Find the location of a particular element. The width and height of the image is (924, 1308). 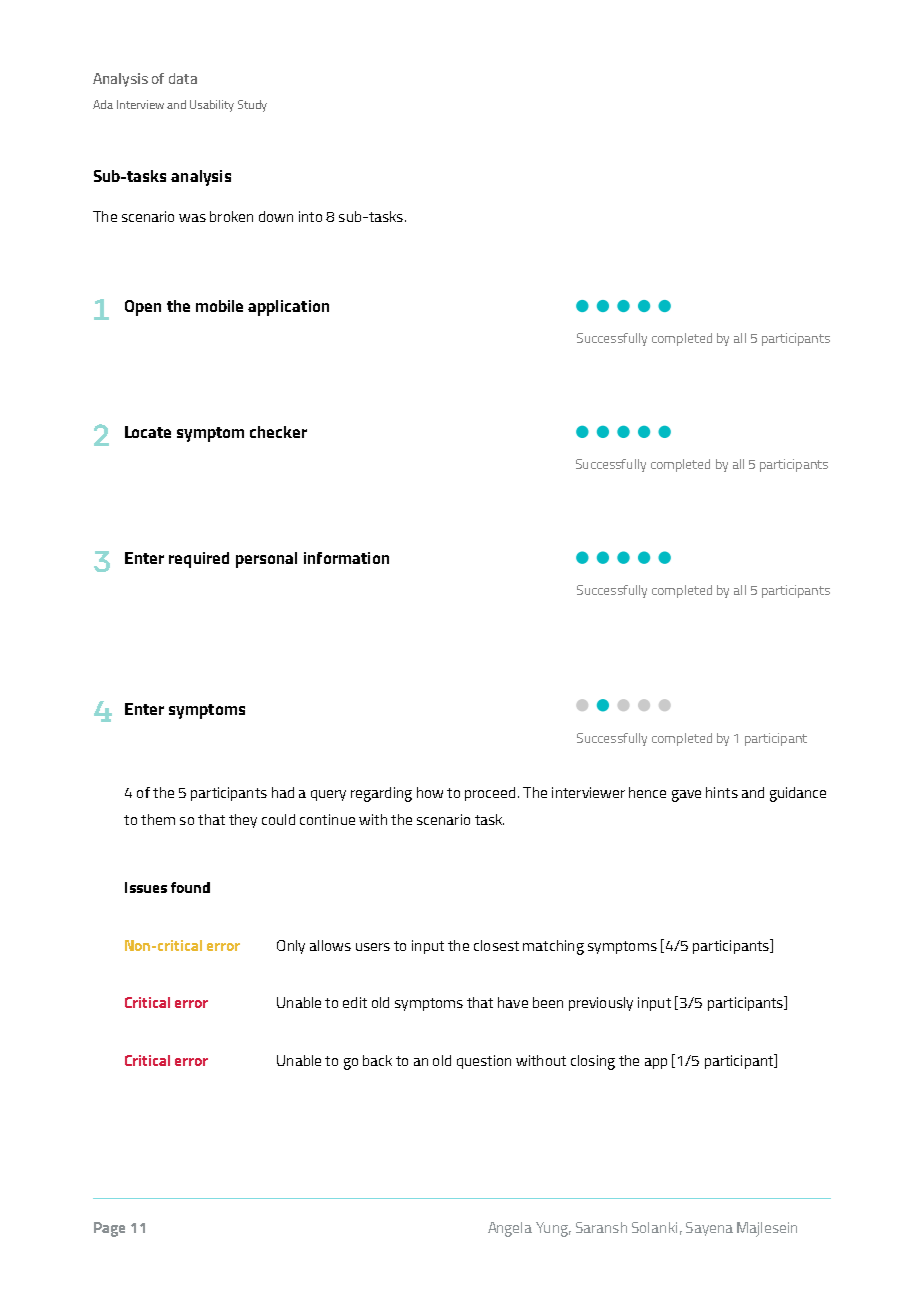

Page is located at coordinates (109, 1229).
